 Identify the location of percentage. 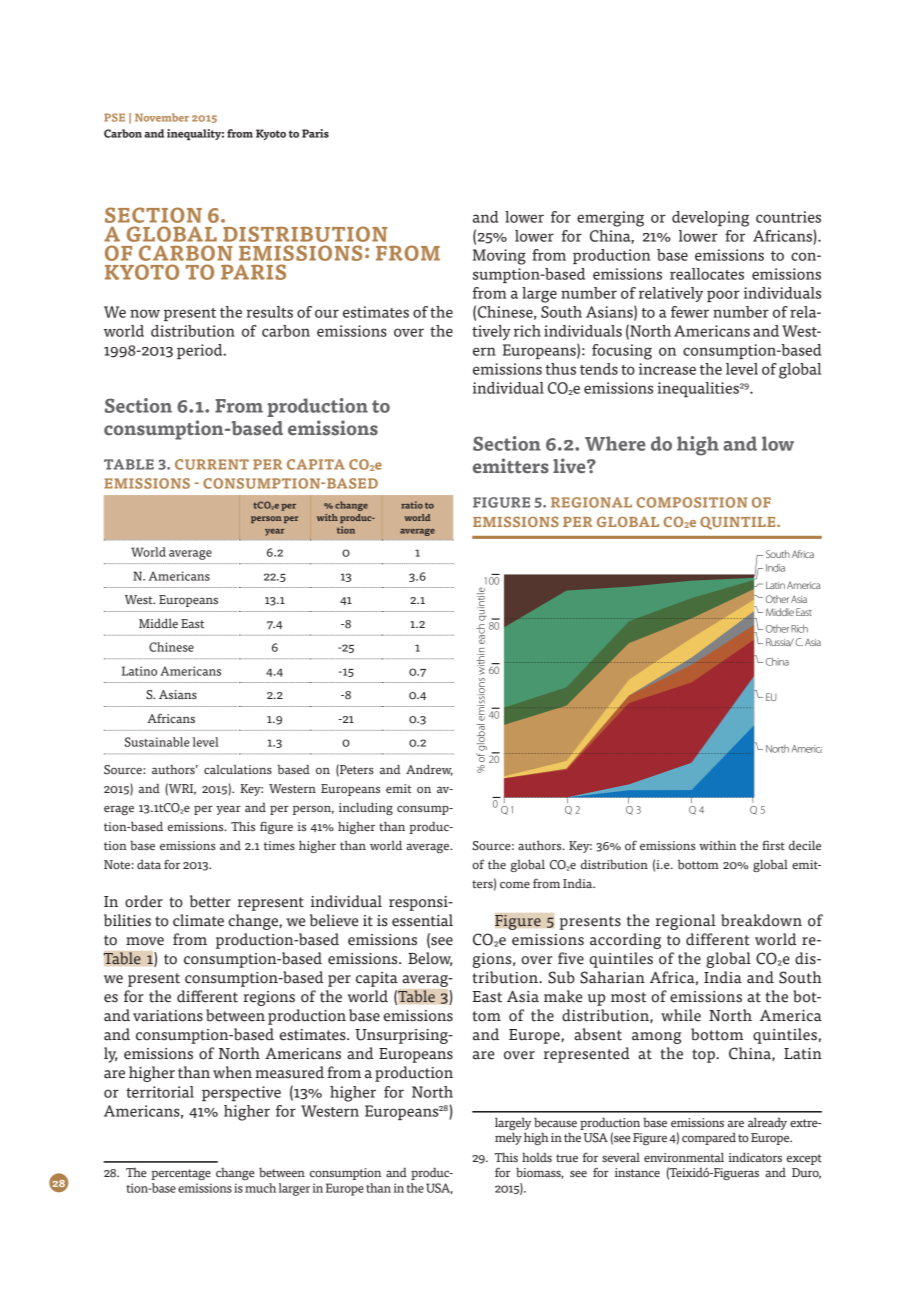
(181, 1174).
